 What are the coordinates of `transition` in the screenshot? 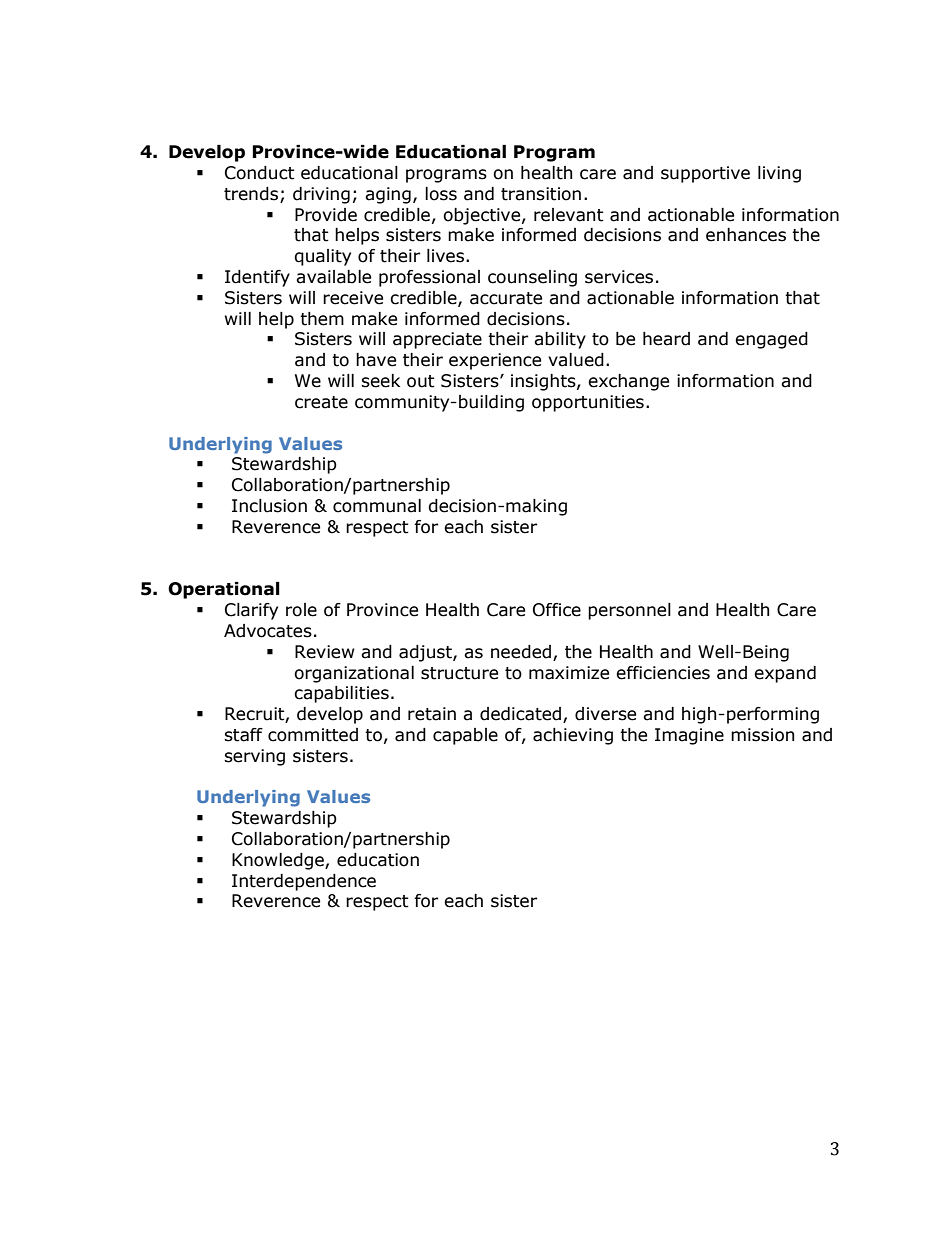 It's located at (541, 194).
